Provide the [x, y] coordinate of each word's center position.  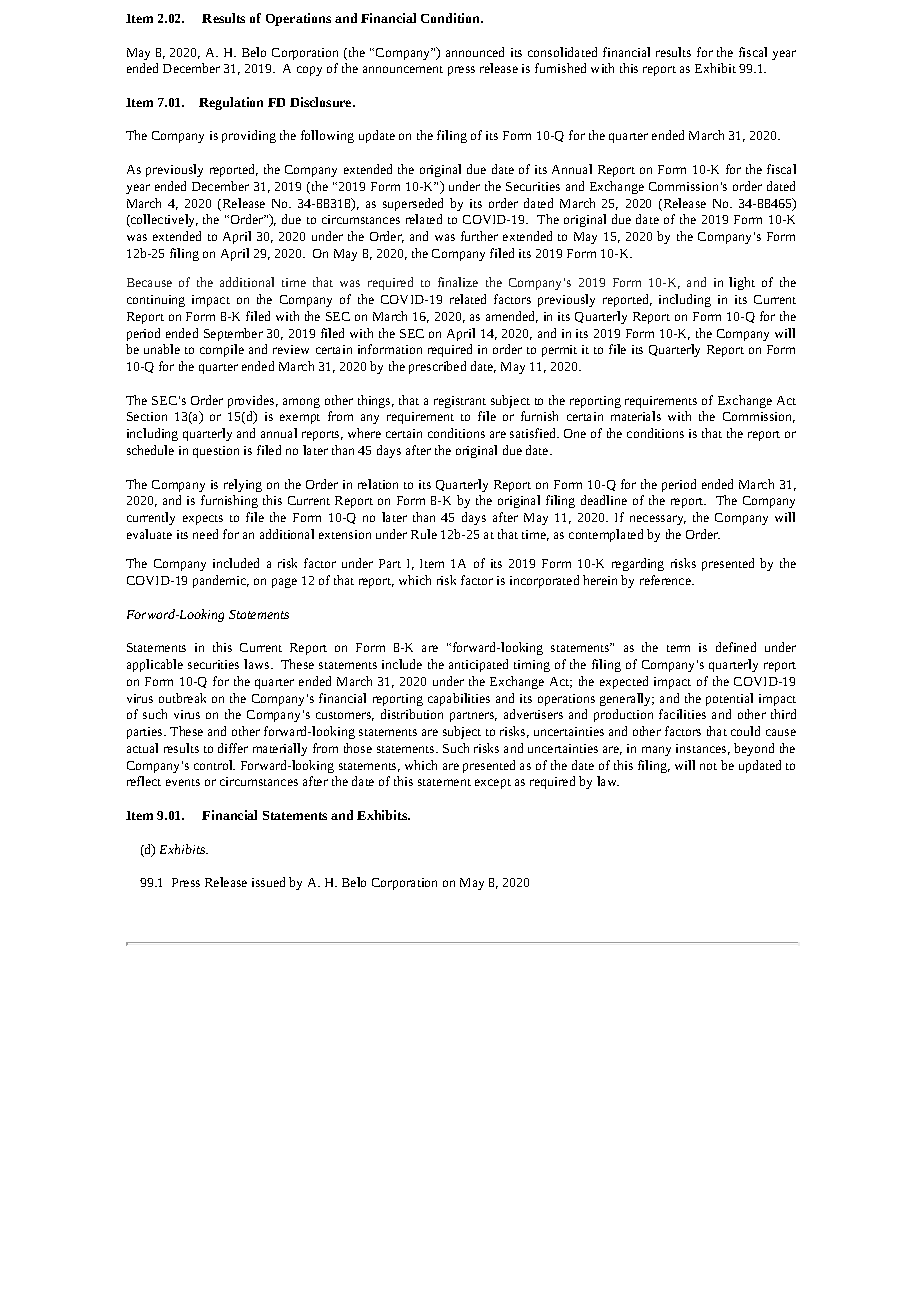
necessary [658, 520]
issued [268, 882]
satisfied [534, 433]
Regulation [231, 103]
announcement [403, 69]
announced [475, 52]
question [216, 452]
